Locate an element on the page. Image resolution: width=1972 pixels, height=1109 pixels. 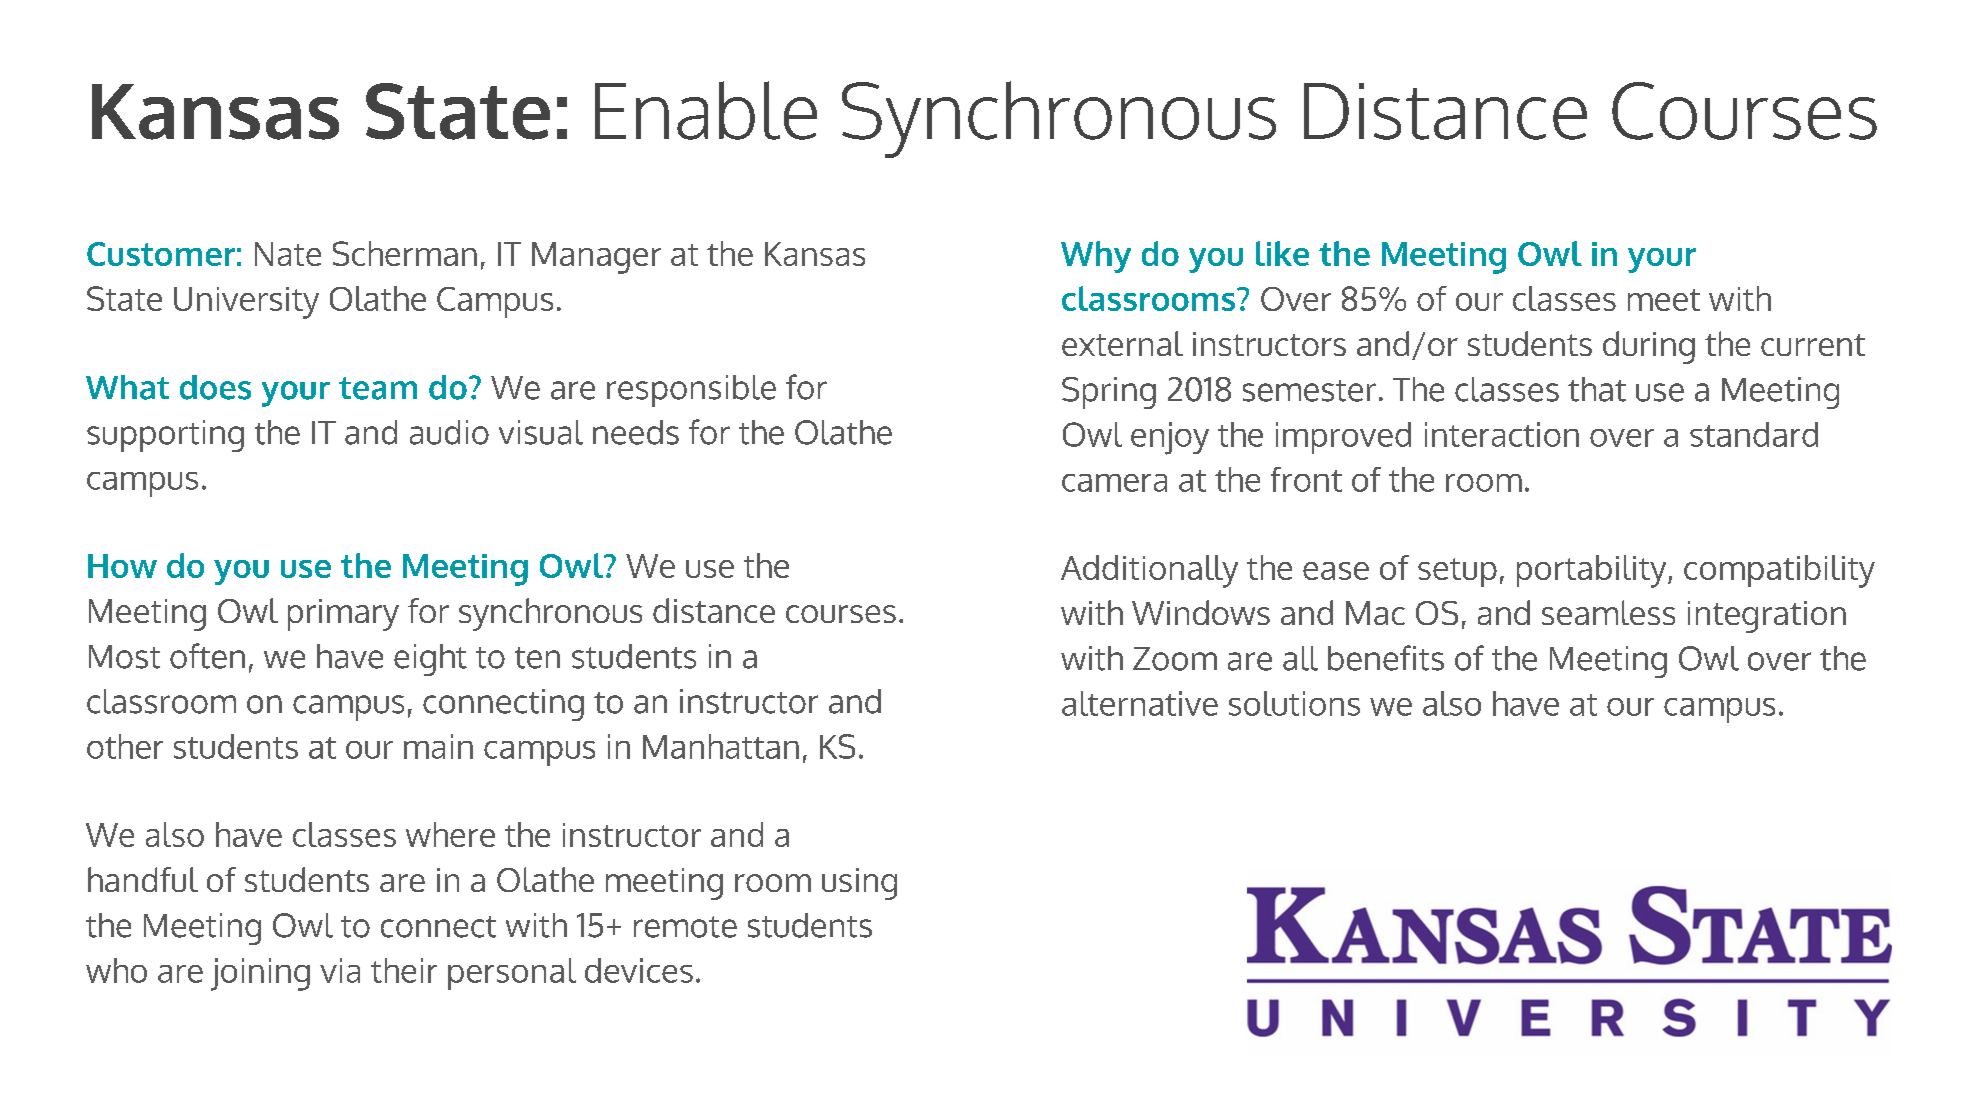
main is located at coordinates (438, 746).
